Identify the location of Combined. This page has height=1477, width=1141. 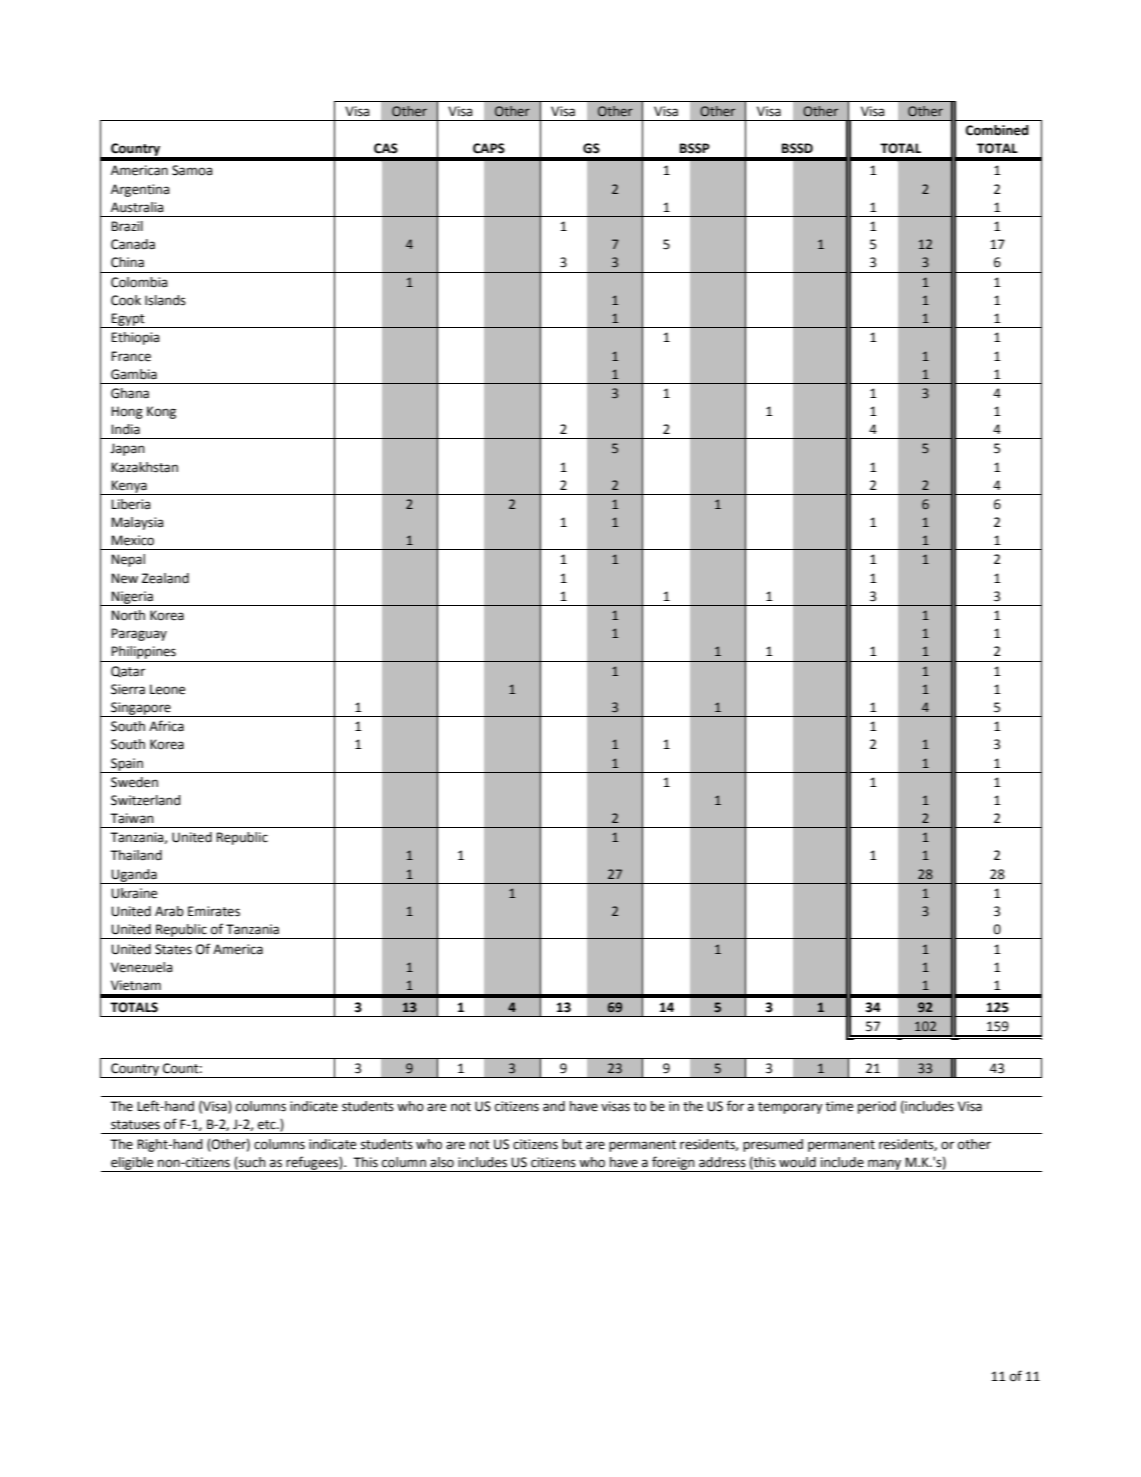
(997, 130).
